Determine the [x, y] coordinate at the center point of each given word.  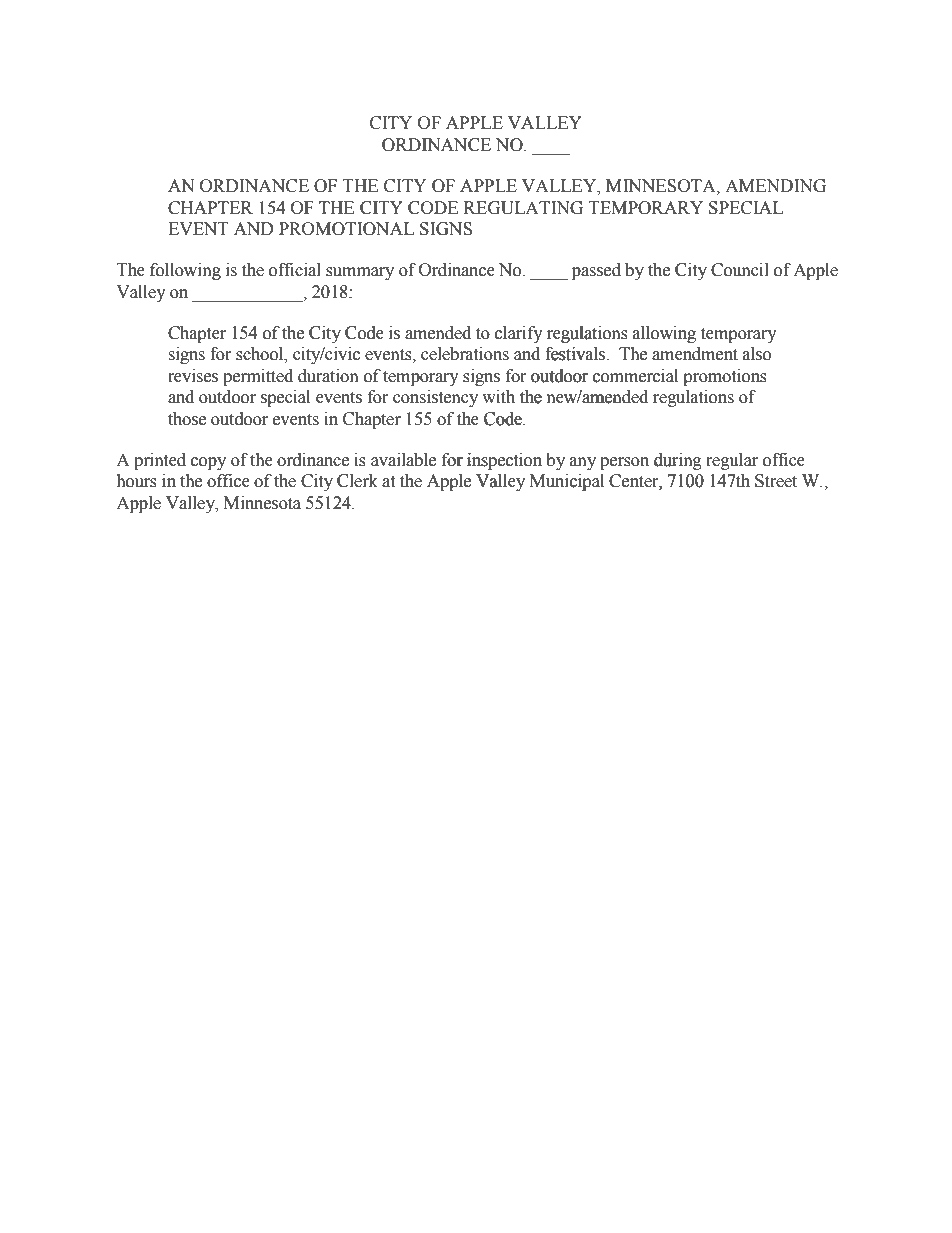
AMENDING [775, 186]
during [677, 461]
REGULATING [523, 208]
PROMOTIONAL [346, 229]
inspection [504, 461]
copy [208, 463]
